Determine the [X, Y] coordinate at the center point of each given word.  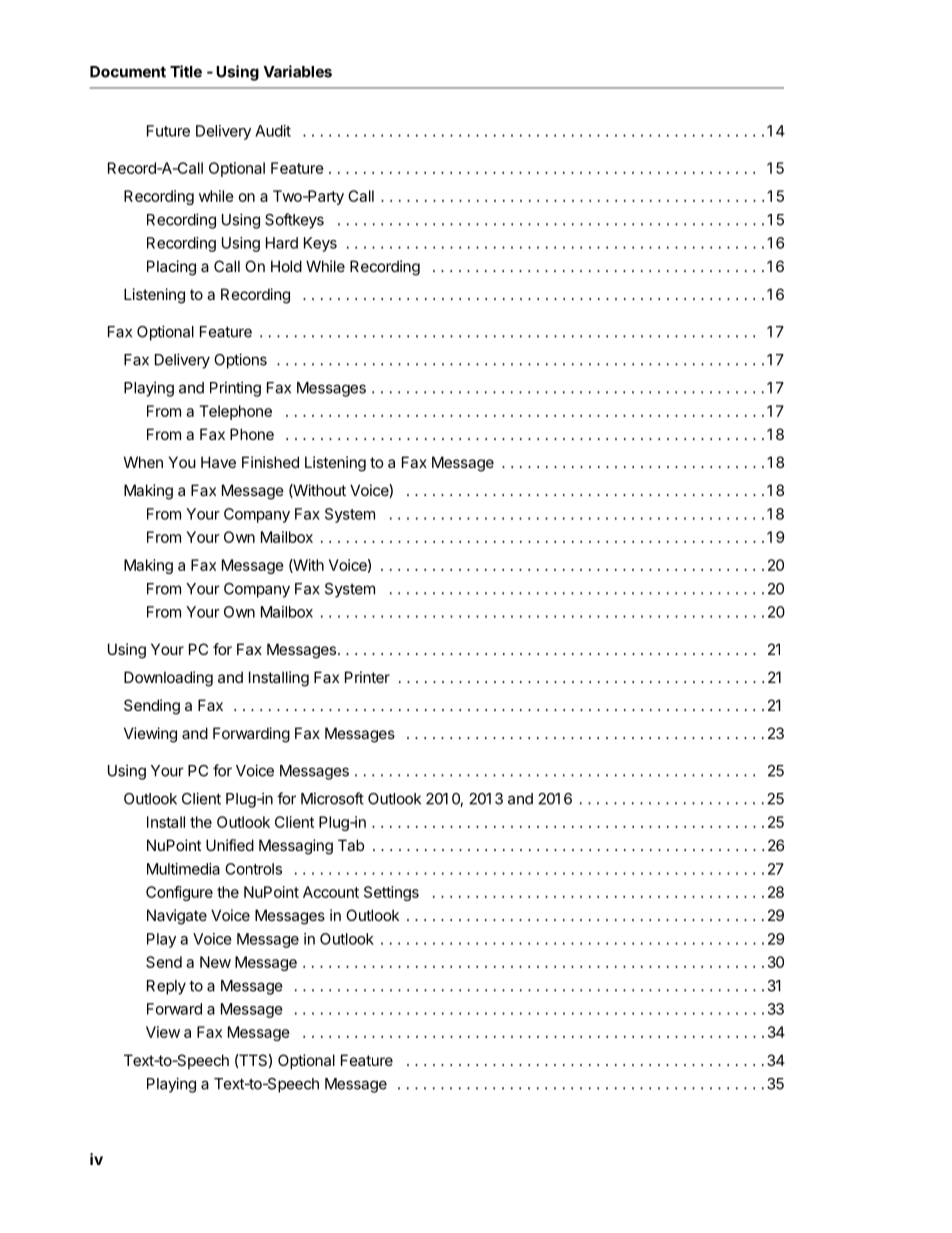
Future [168, 131]
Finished [270, 462]
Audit [273, 131]
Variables [298, 71]
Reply [166, 987]
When [143, 462]
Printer [367, 677]
